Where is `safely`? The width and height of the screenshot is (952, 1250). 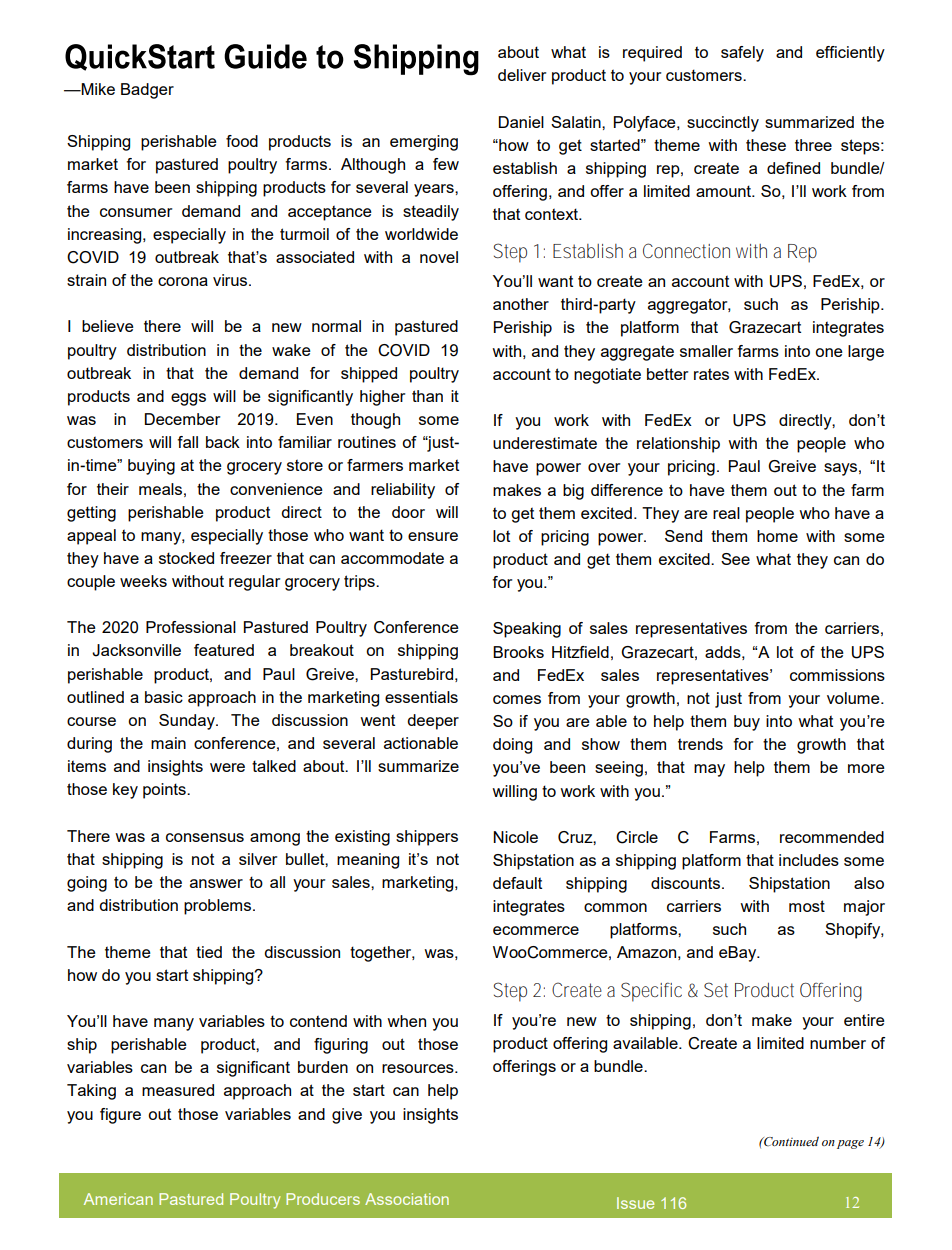 safely is located at coordinates (742, 54).
